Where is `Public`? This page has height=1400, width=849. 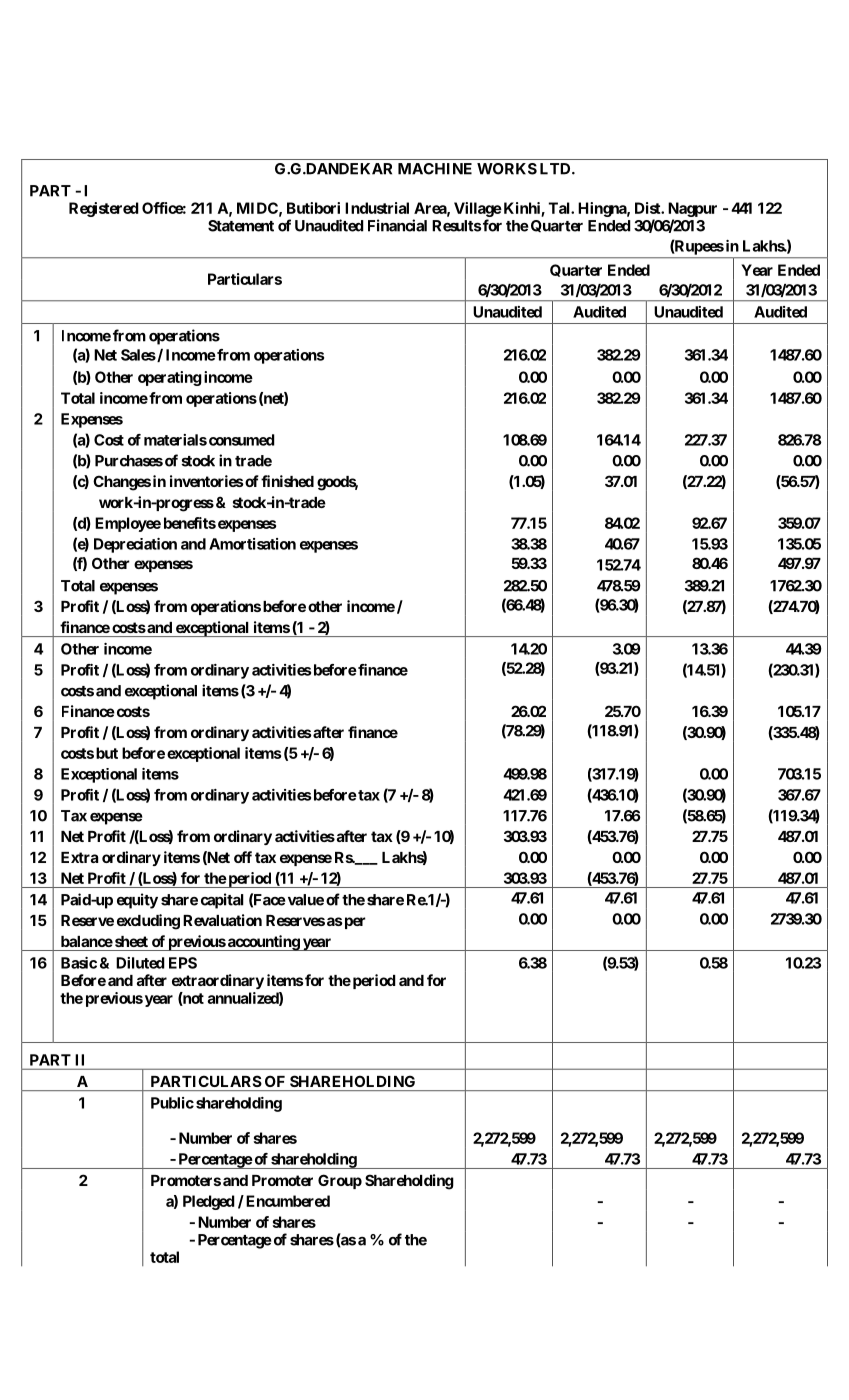
Public is located at coordinates (172, 1103).
